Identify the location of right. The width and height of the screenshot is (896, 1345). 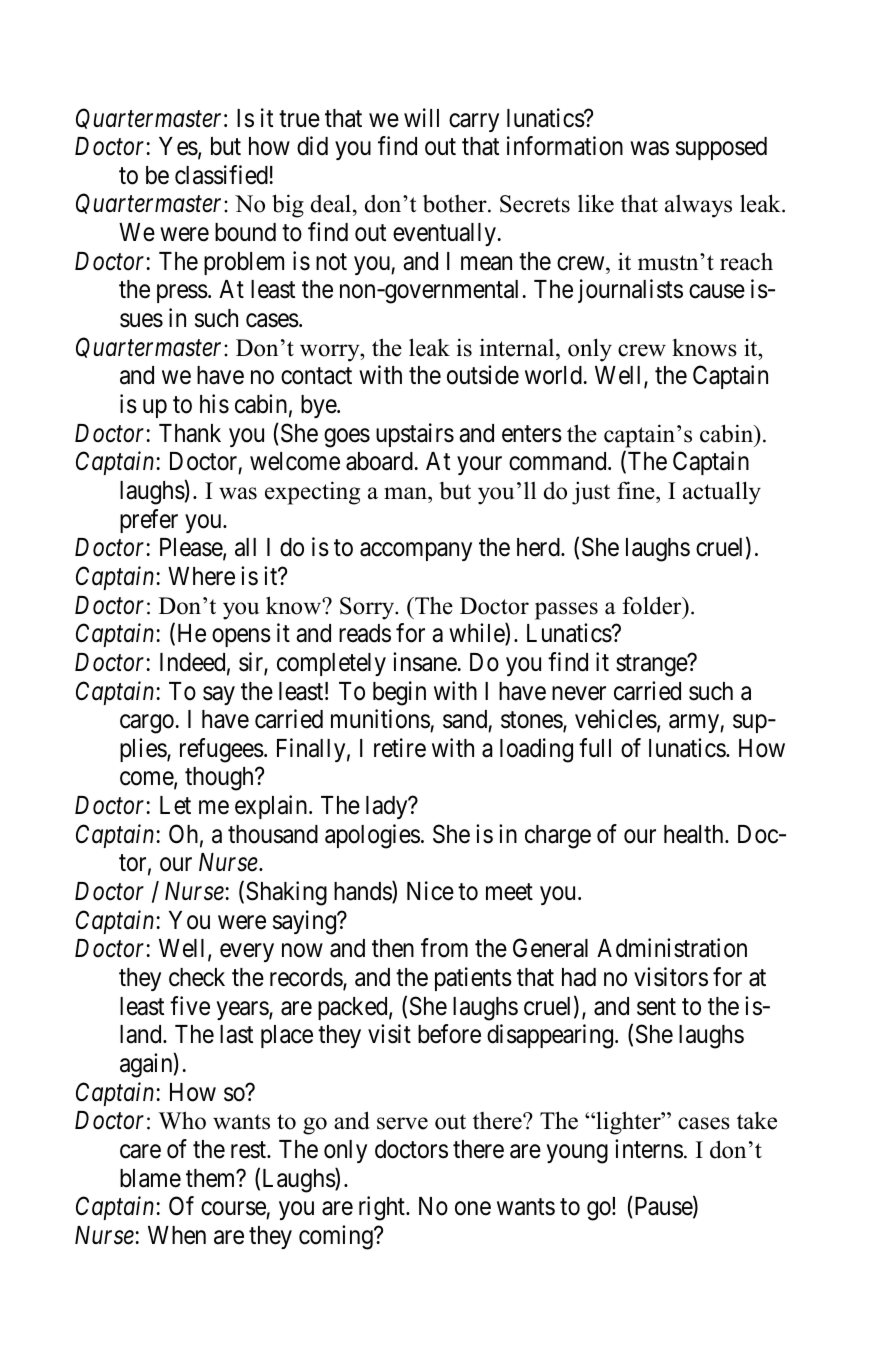
(383, 1208).
